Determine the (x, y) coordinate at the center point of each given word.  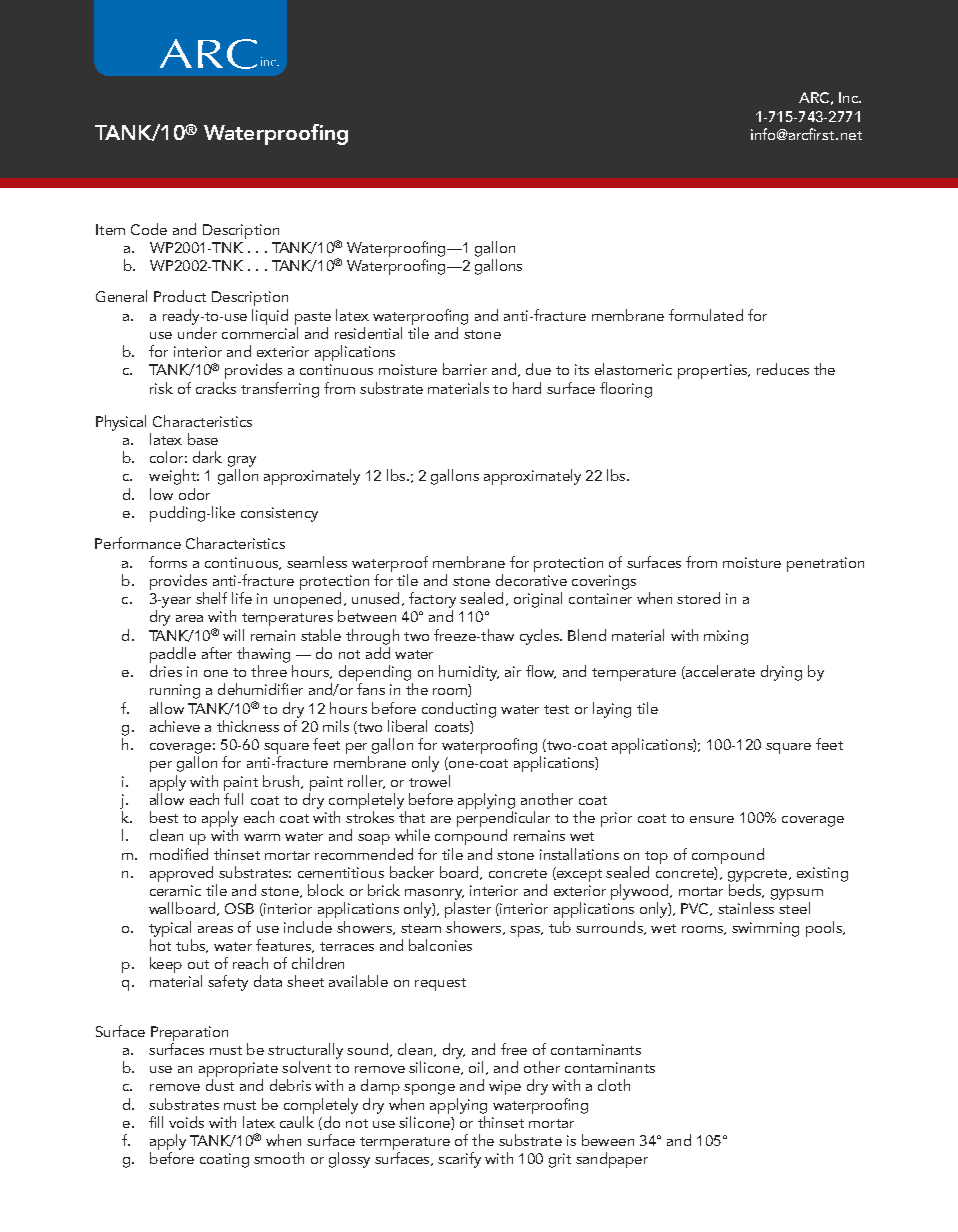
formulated (706, 315)
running (175, 691)
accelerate (719, 672)
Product (180, 296)
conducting (459, 710)
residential (368, 333)
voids (186, 1122)
